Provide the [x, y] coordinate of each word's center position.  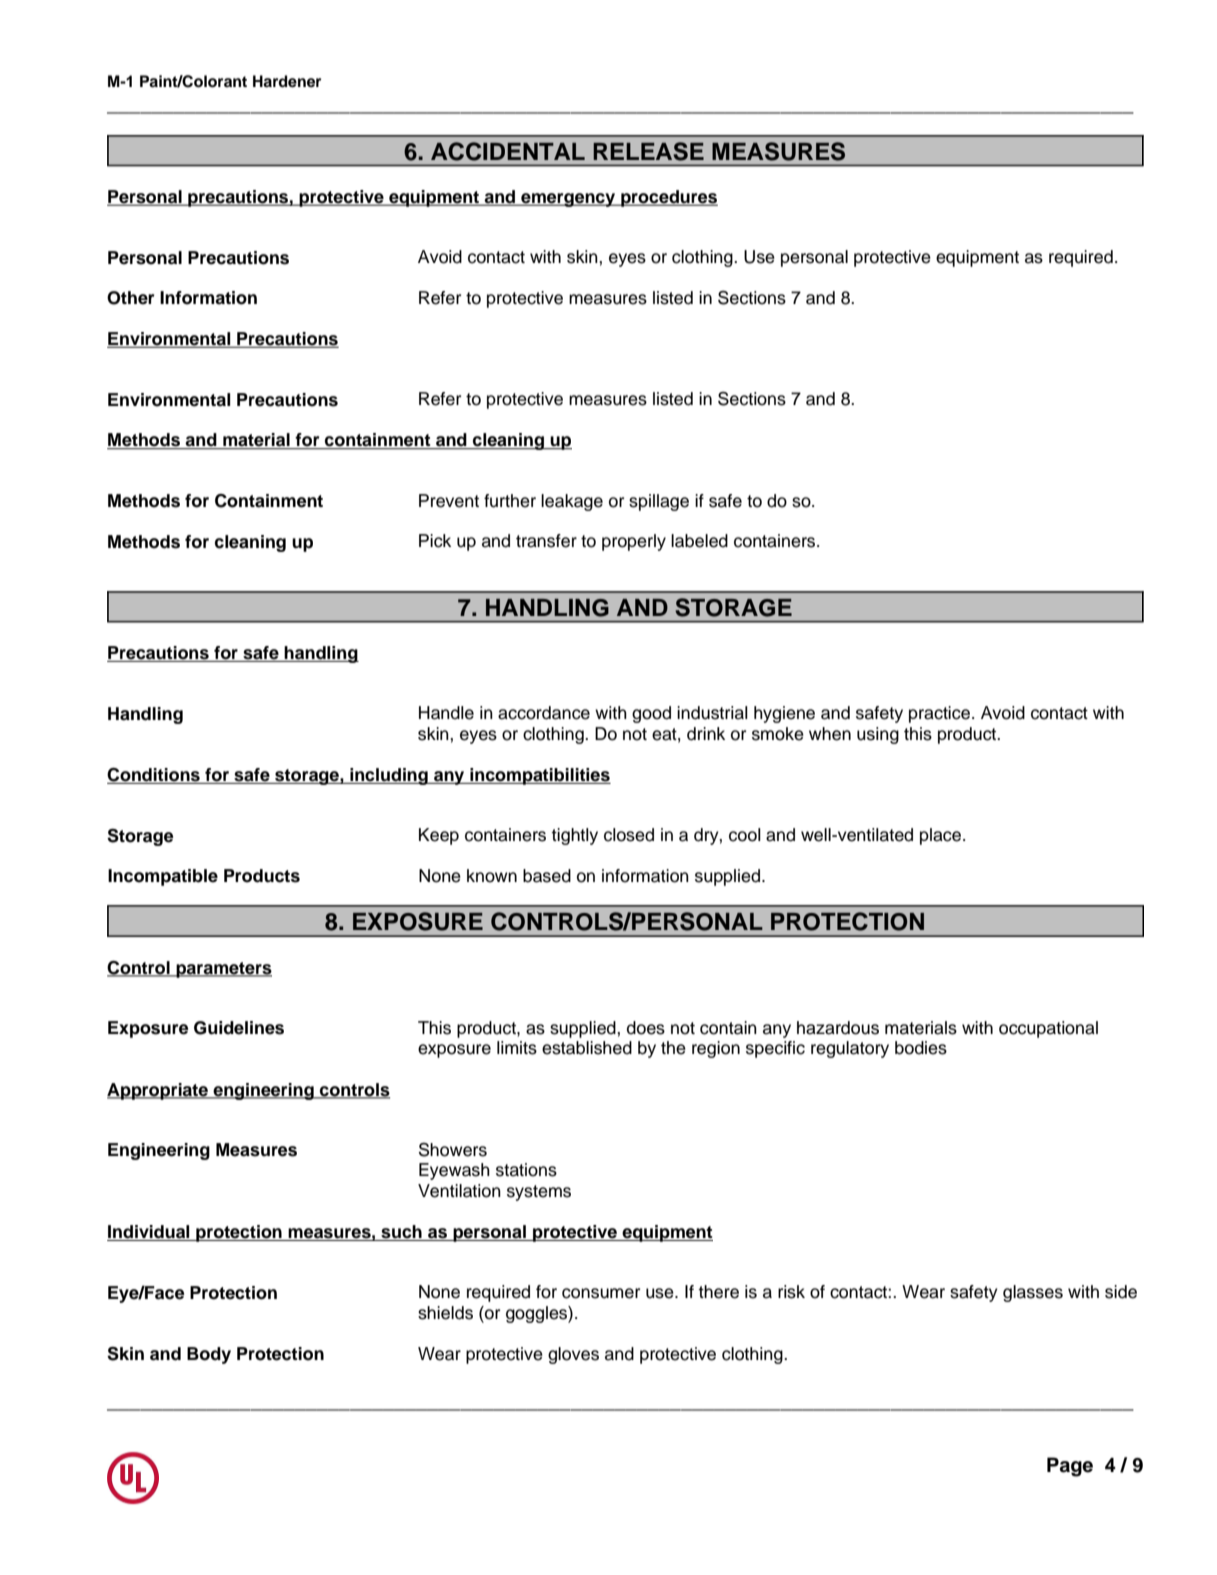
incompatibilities [539, 776]
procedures [668, 198]
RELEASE [648, 151]
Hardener [287, 81]
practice [941, 714]
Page [1070, 1467]
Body [209, 1355]
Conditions [154, 776]
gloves [573, 1355]
